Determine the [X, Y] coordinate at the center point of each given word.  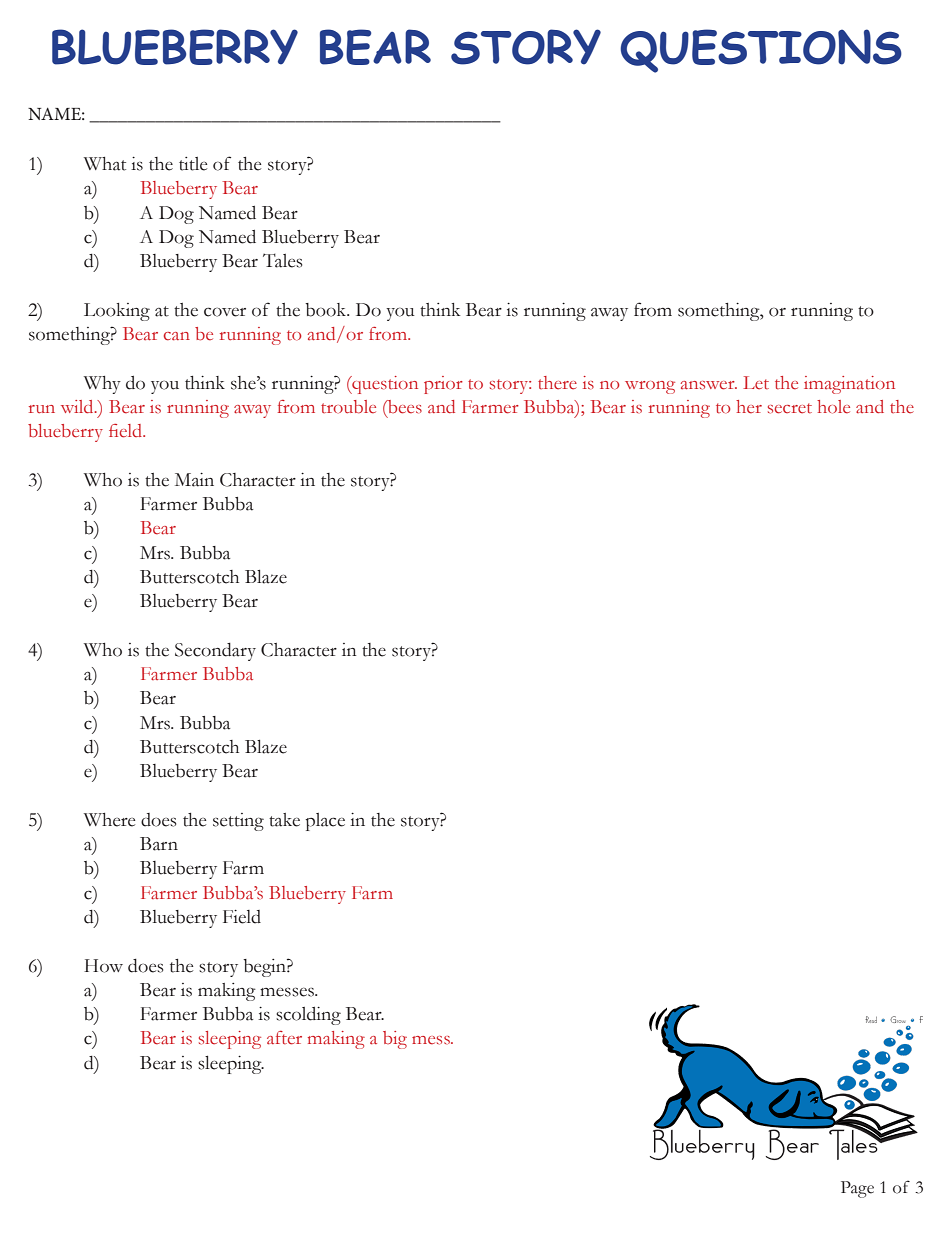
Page [857, 1189]
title [193, 164]
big [395, 1040]
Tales [282, 260]
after [284, 1038]
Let [756, 383]
